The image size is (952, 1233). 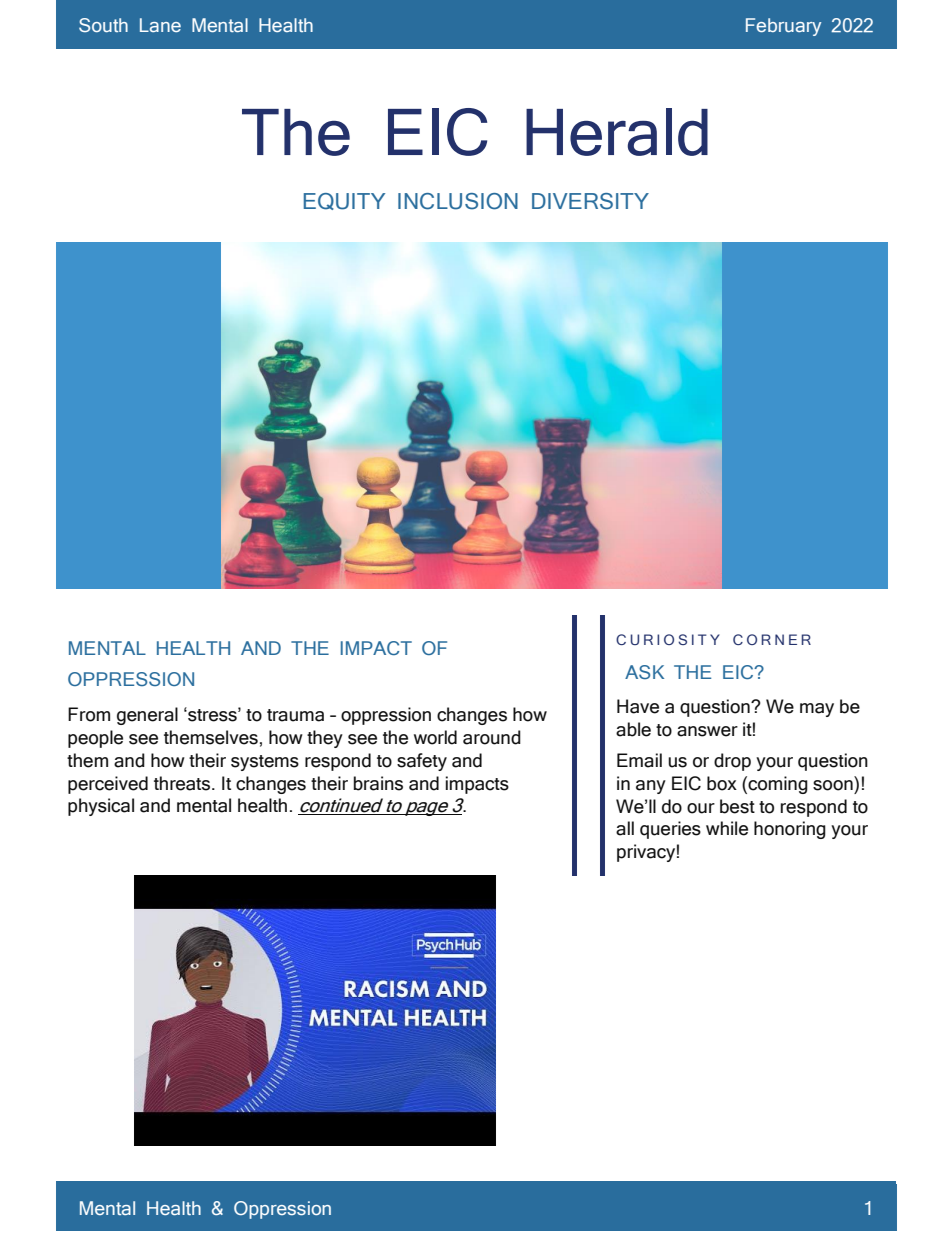 What do you see at coordinates (147, 716) in the screenshot?
I see `general` at bounding box center [147, 716].
